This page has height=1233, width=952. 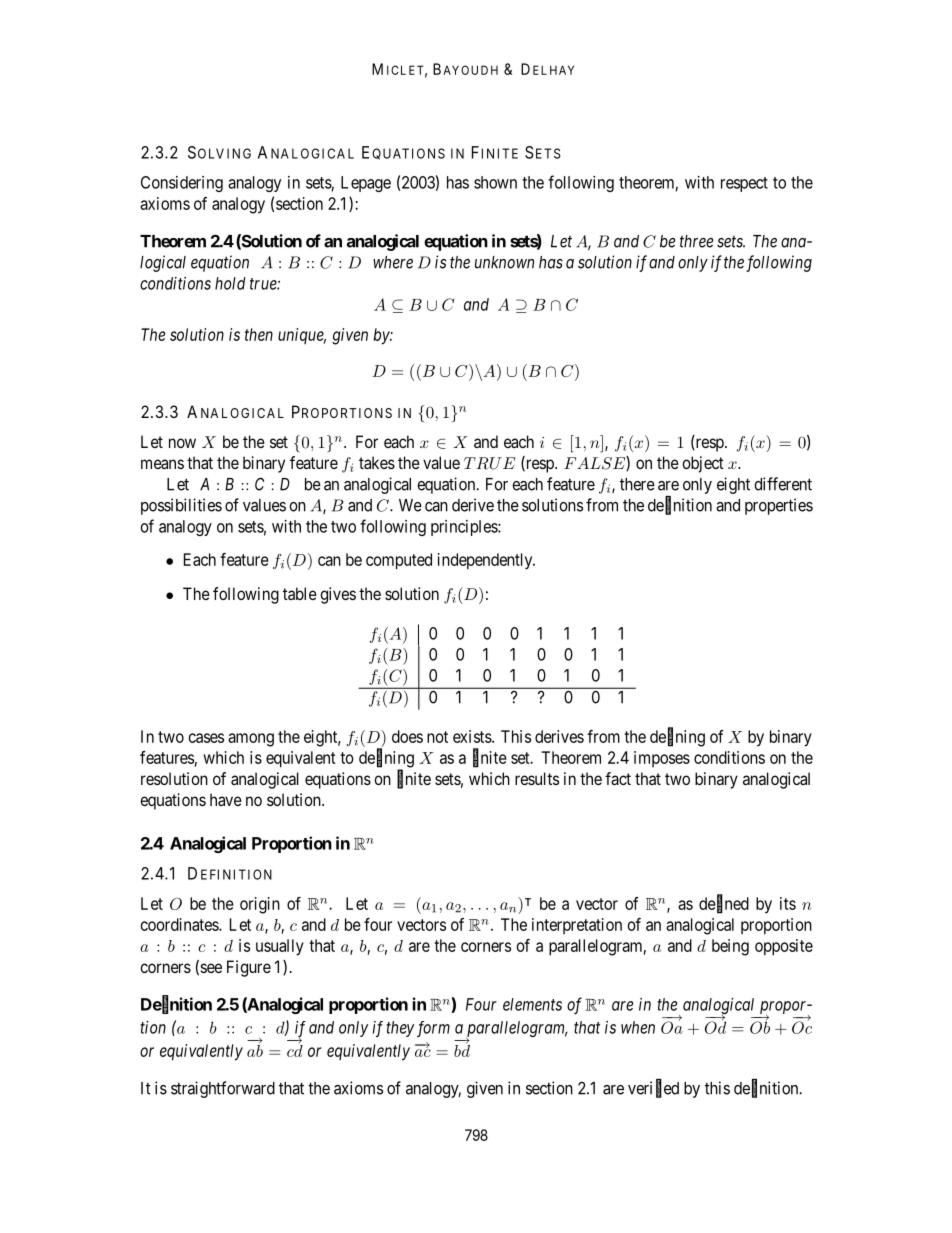 What do you see at coordinates (181, 506) in the page?
I see `possibilities` at bounding box center [181, 506].
